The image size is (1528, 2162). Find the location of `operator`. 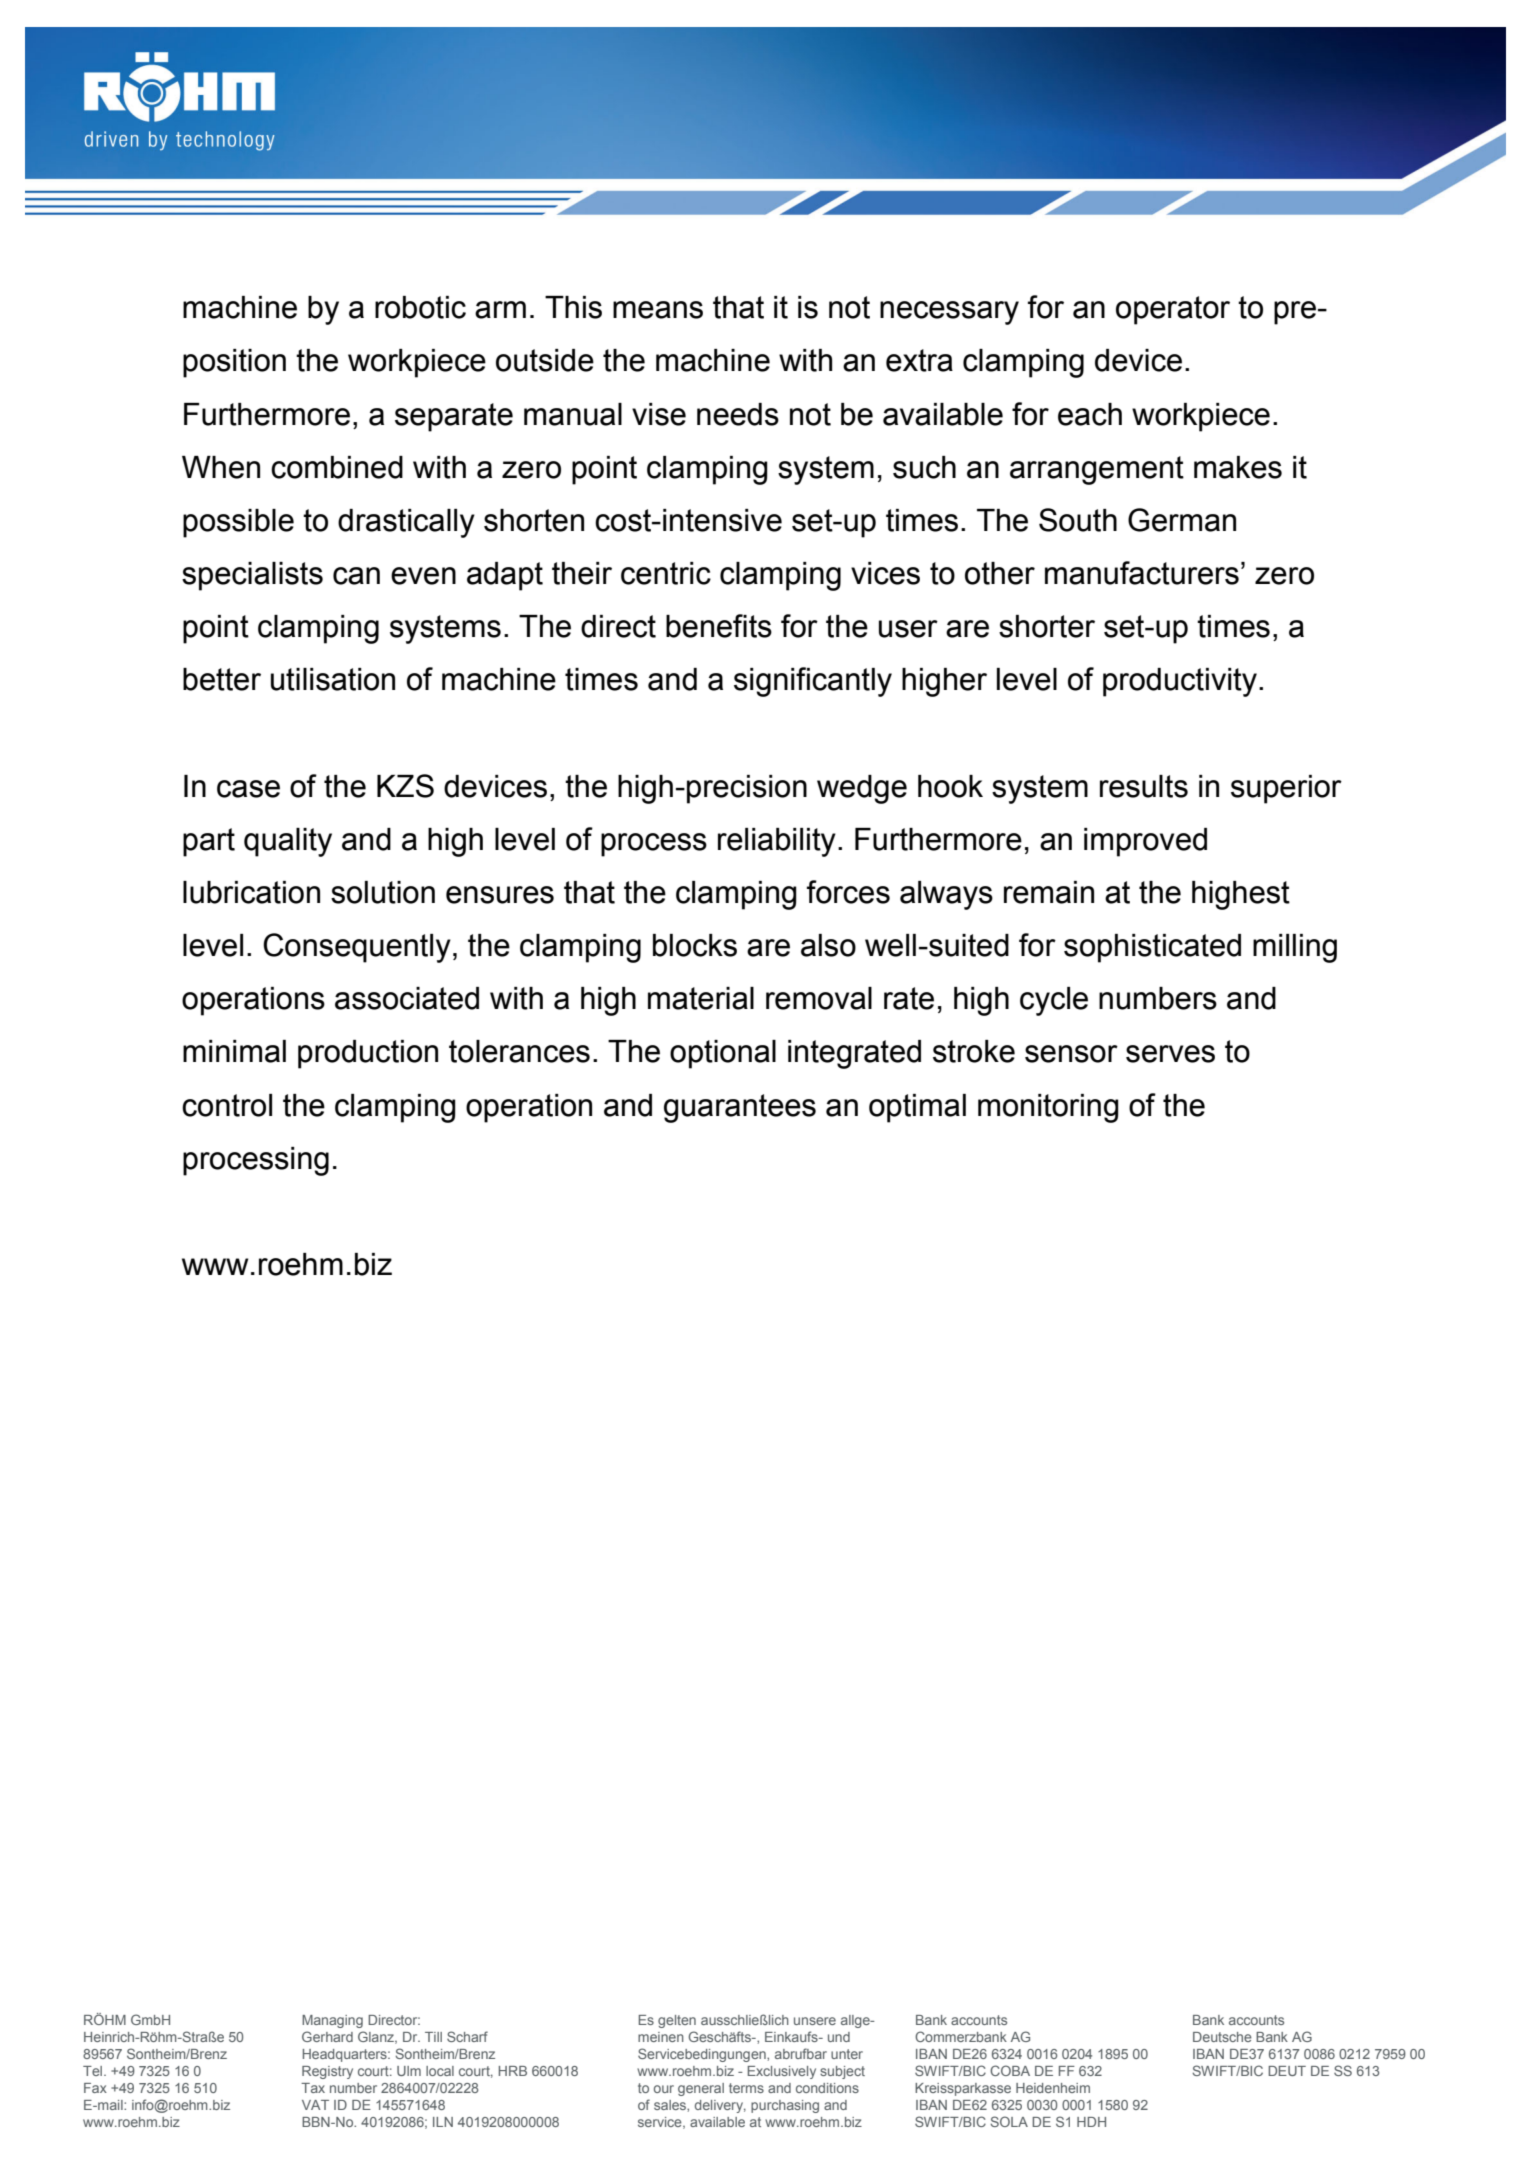

operator is located at coordinates (1173, 310).
